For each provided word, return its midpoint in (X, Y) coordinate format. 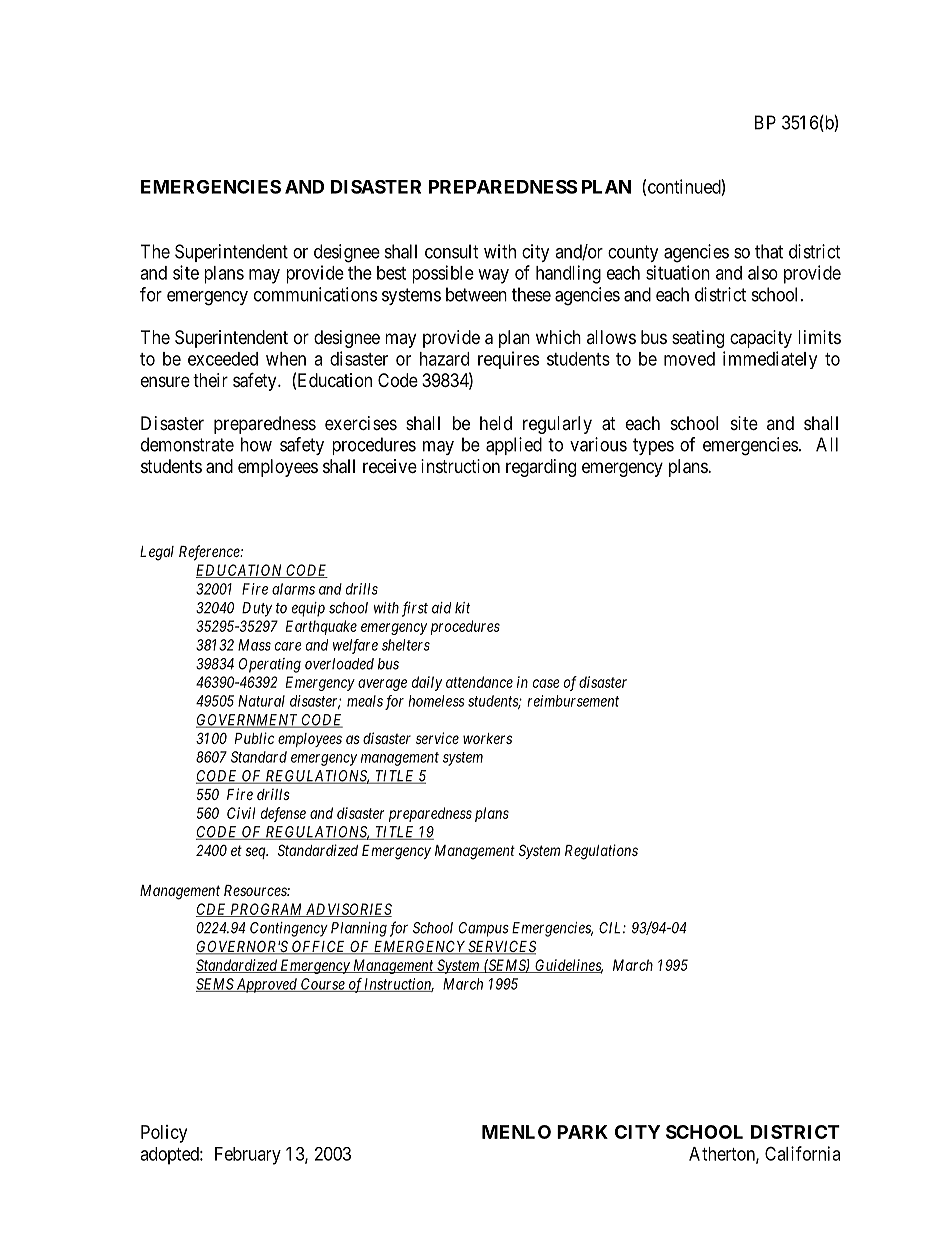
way (493, 276)
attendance (479, 682)
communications (315, 294)
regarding (541, 468)
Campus (484, 929)
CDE (212, 910)
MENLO (516, 1132)
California (802, 1153)
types (653, 446)
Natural (261, 701)
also (763, 273)
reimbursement (573, 701)
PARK (582, 1132)
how (256, 444)
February (248, 1156)
